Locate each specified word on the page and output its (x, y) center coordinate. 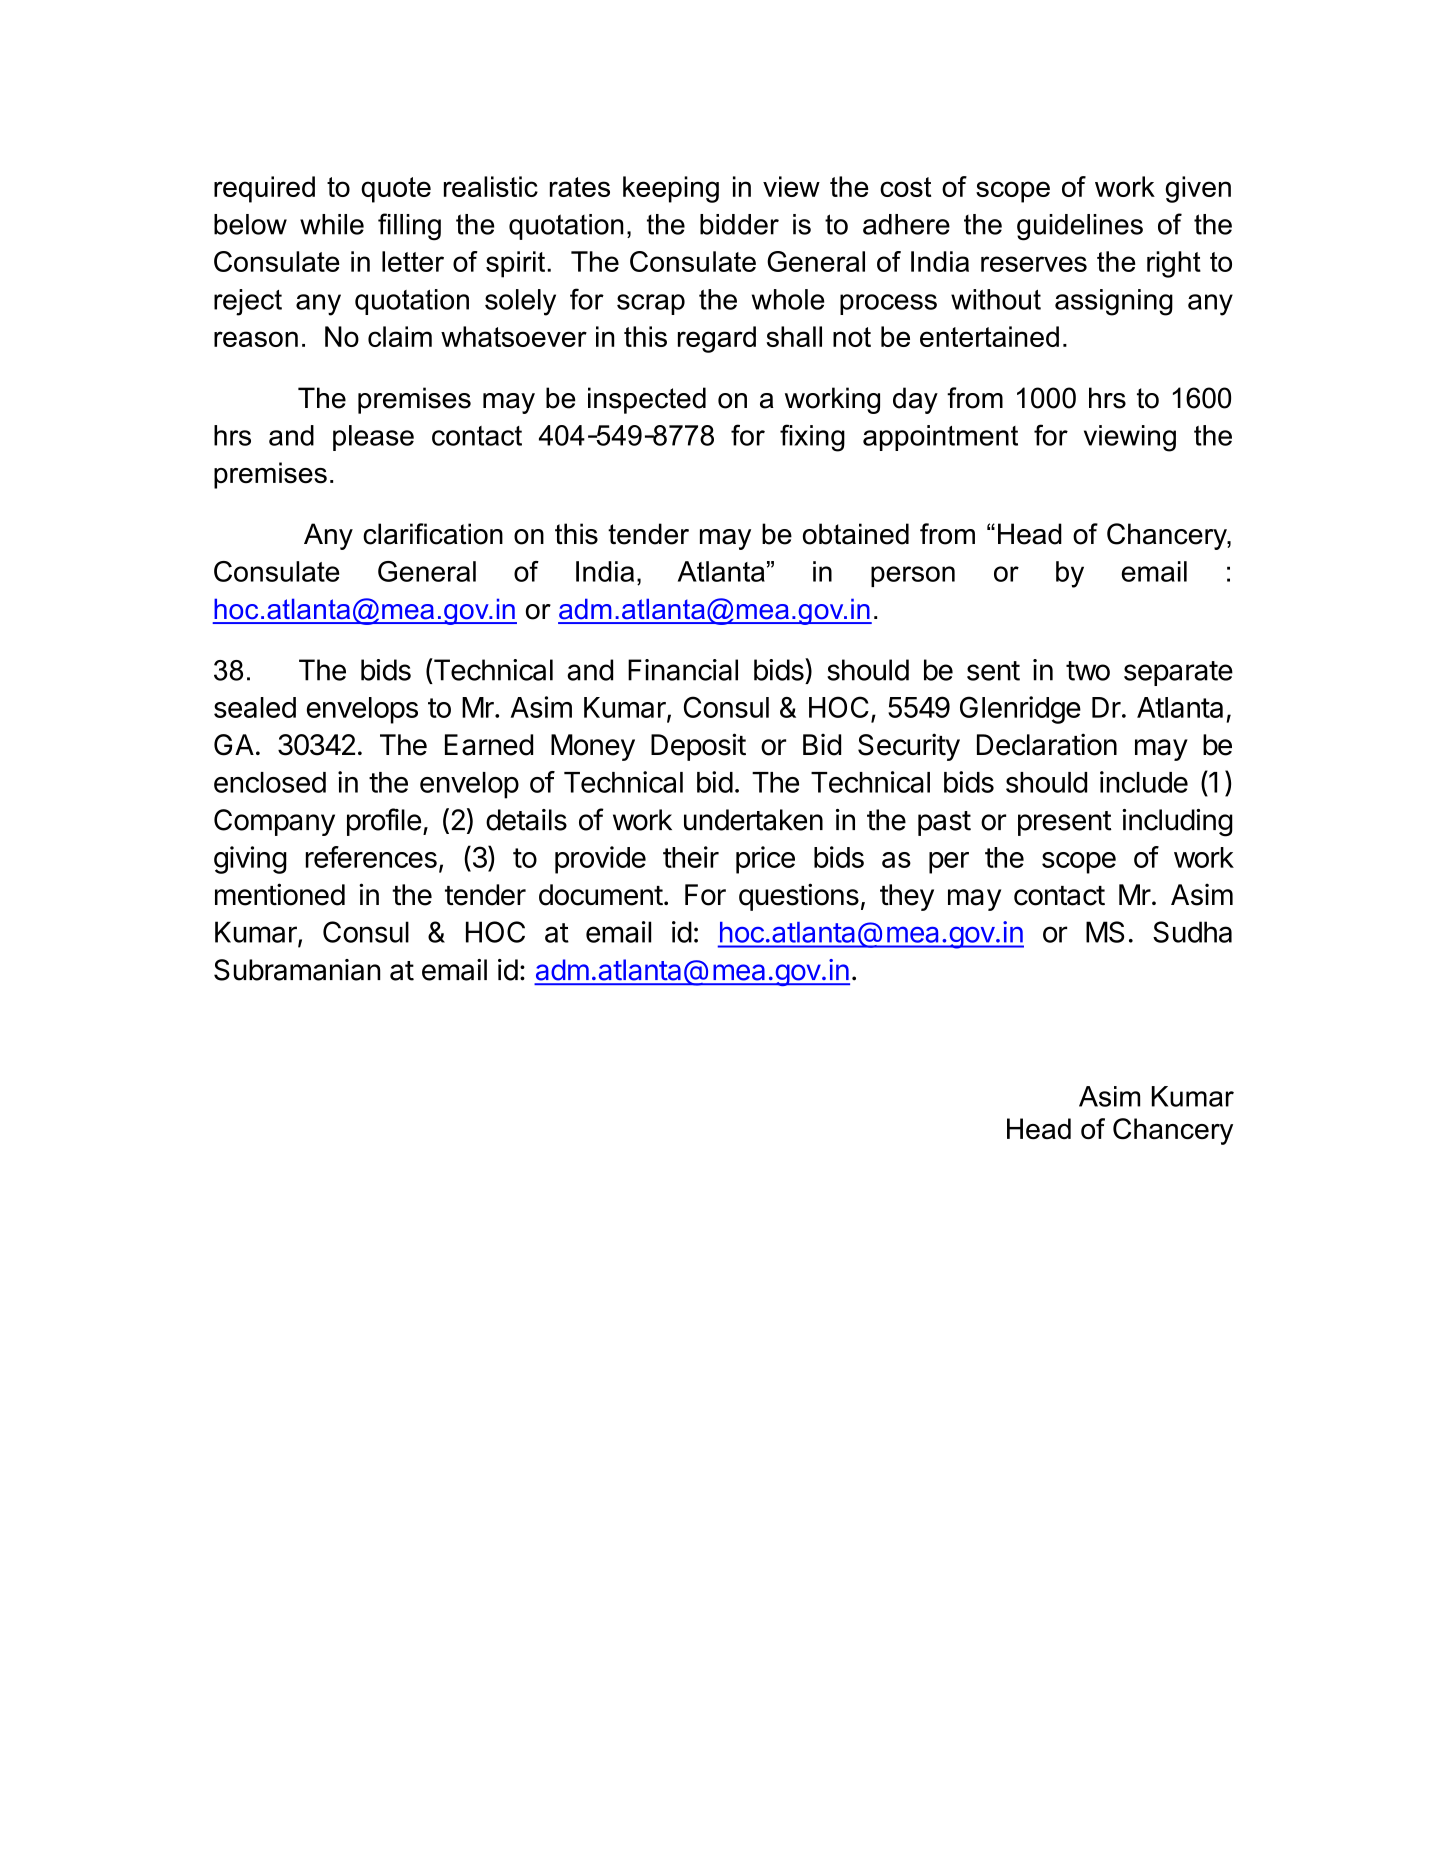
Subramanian (297, 970)
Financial (683, 670)
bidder (739, 224)
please (373, 438)
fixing (812, 438)
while (332, 224)
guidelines (1080, 227)
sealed (255, 707)
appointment (940, 438)
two (1088, 671)
